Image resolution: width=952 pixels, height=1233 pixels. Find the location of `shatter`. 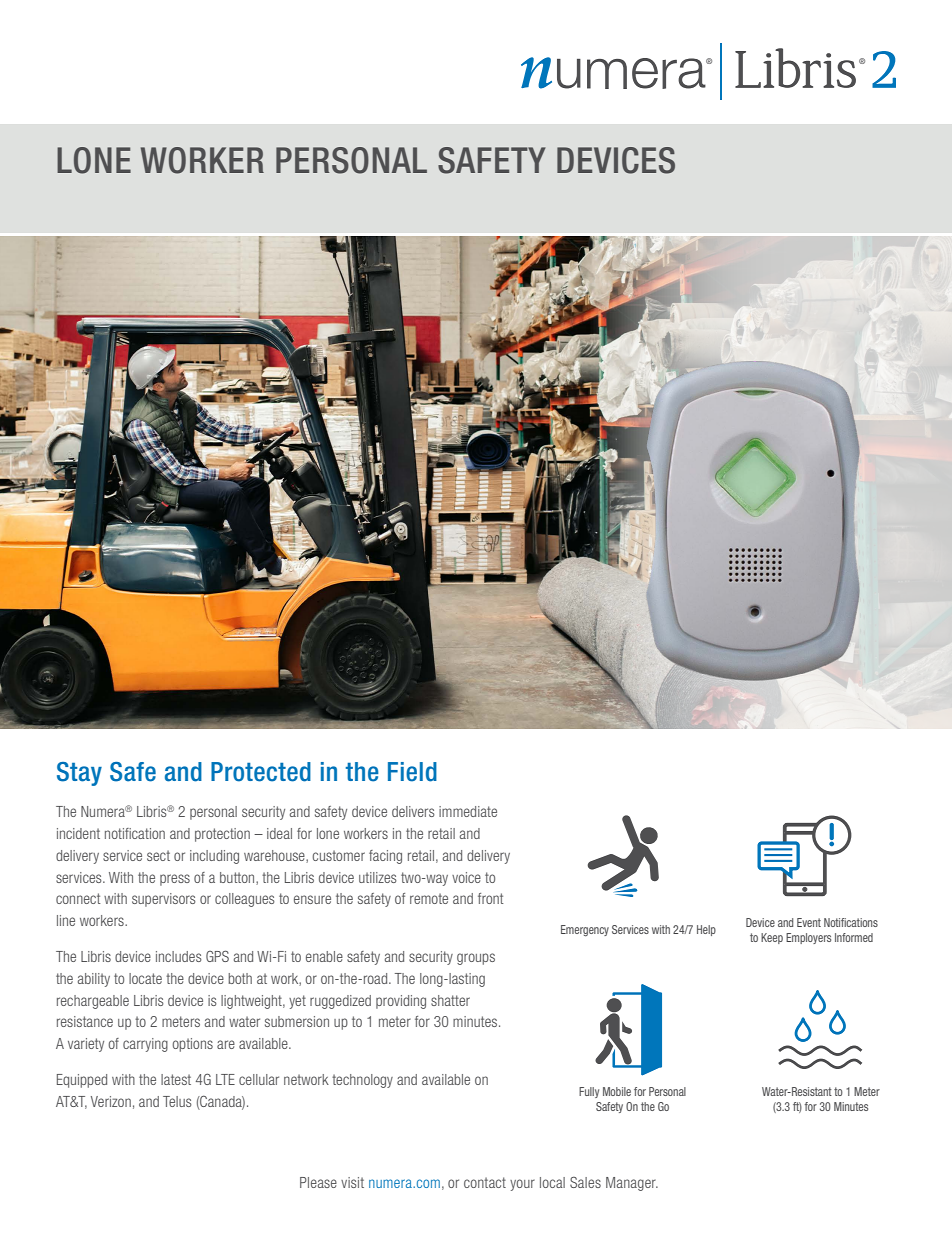

shatter is located at coordinates (450, 1000).
